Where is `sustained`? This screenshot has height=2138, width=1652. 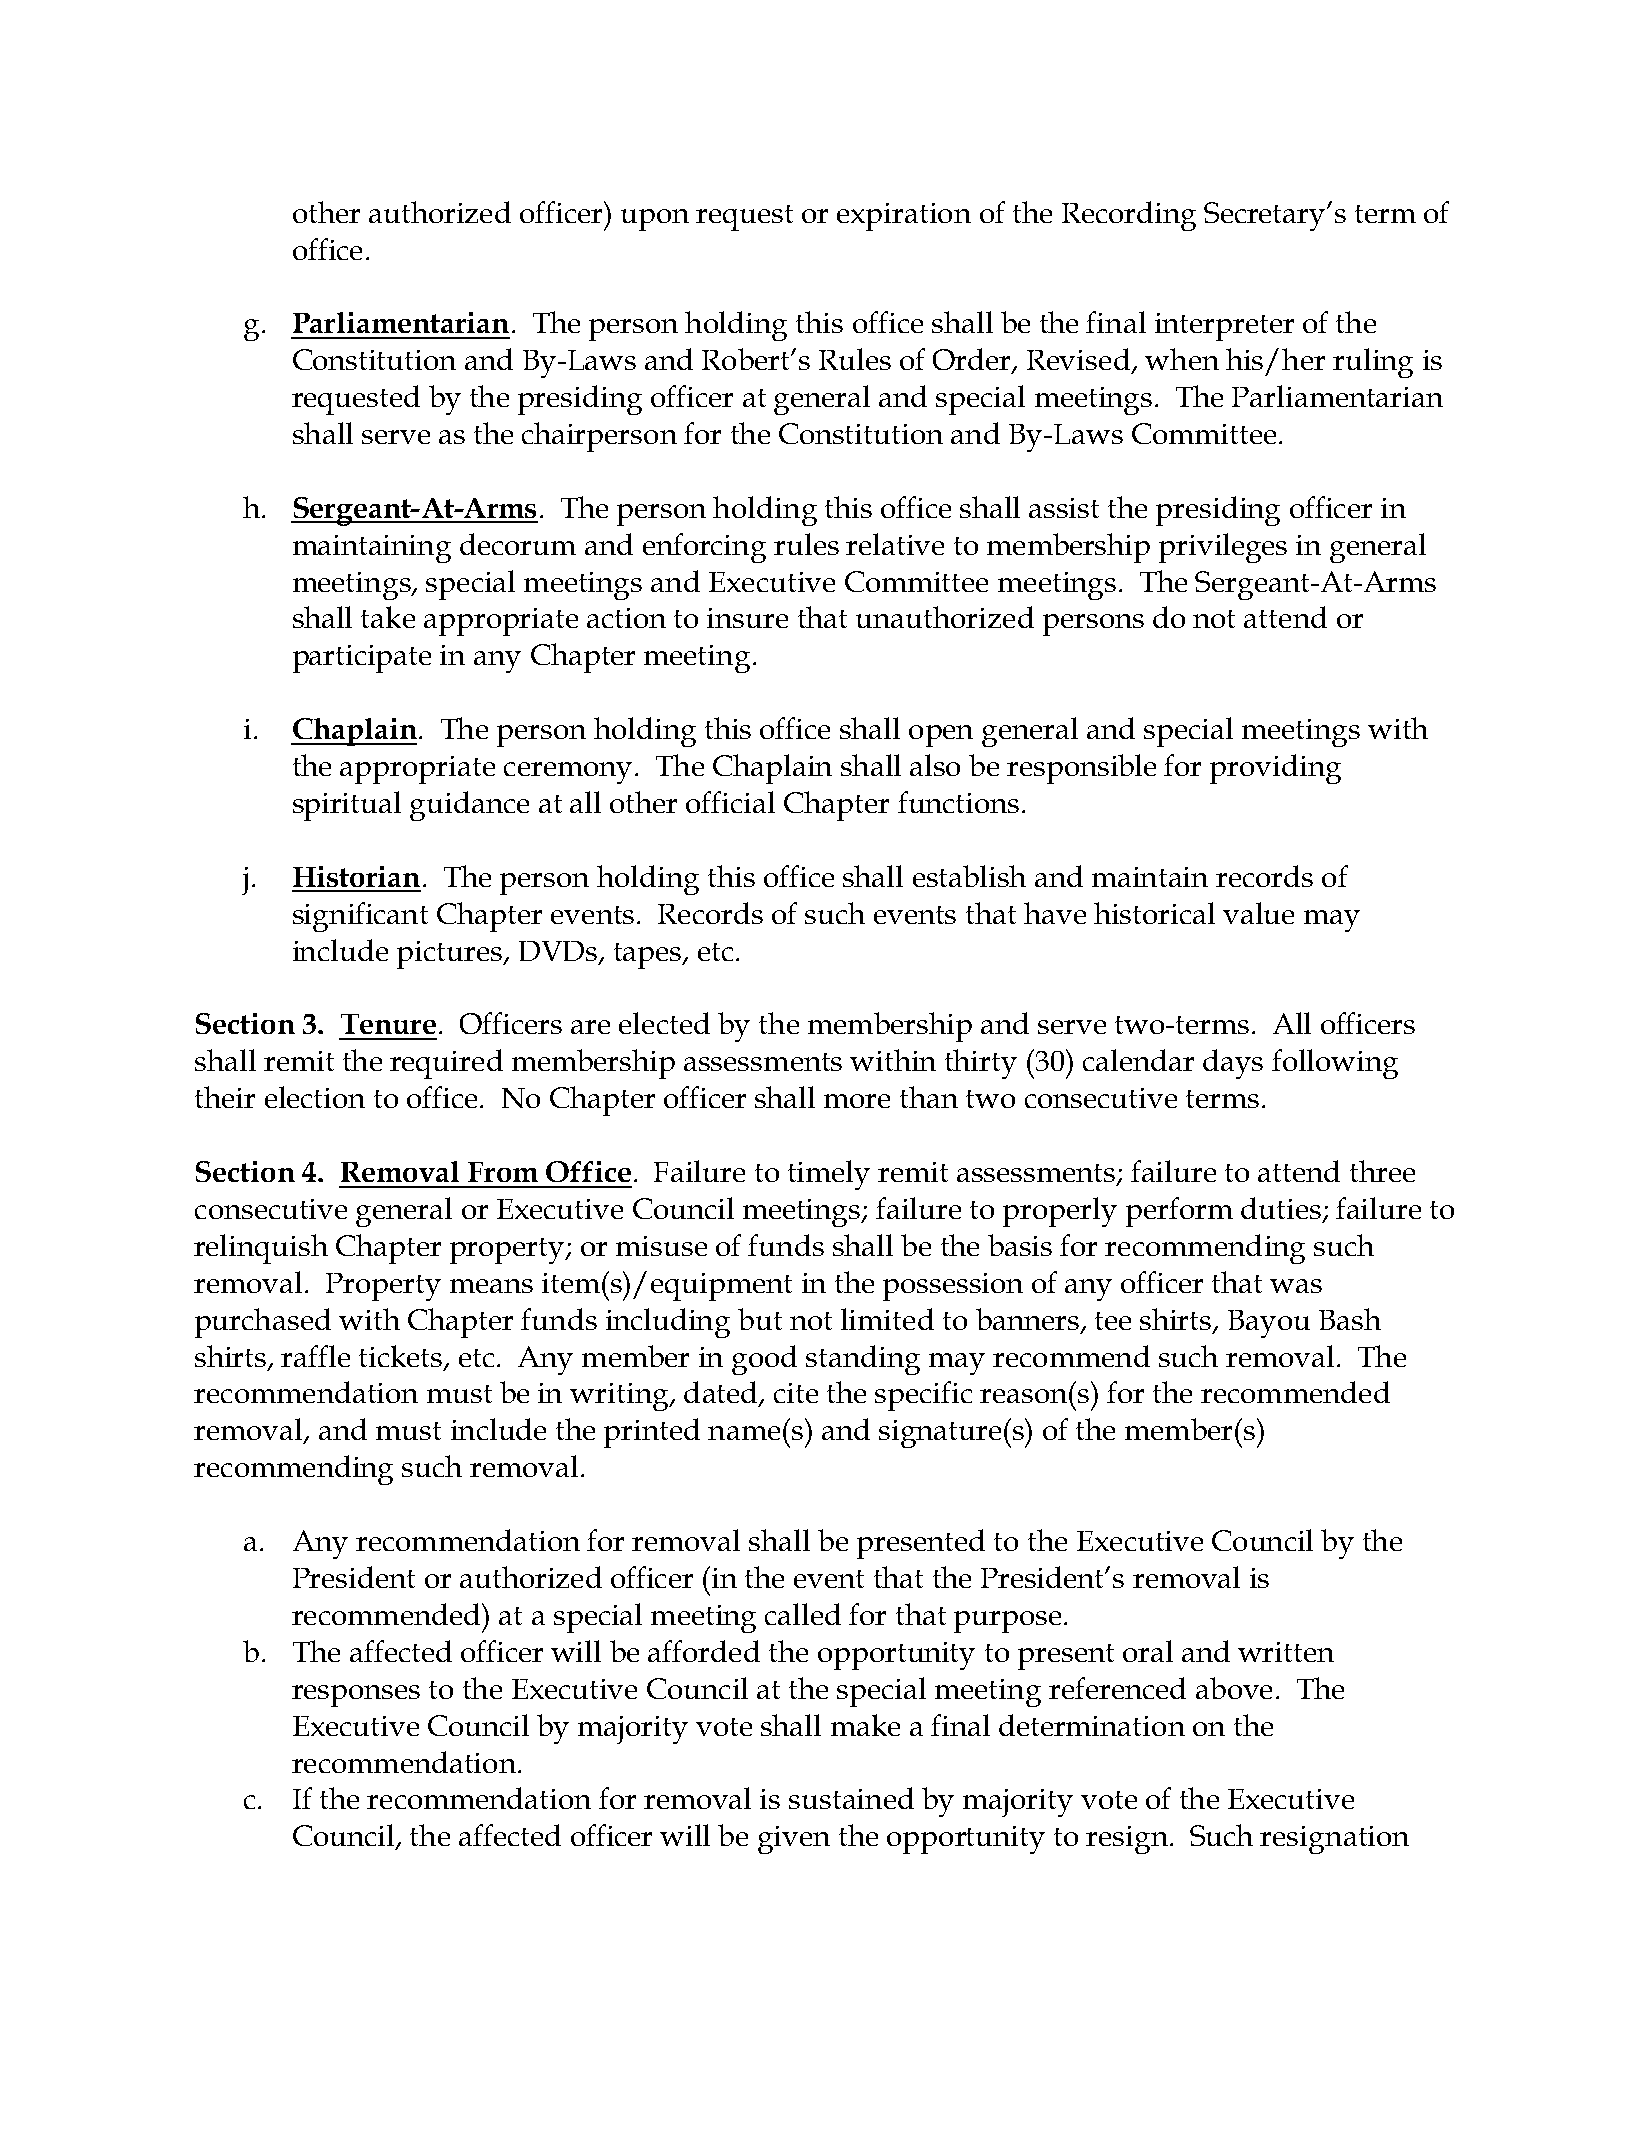
sustained is located at coordinates (851, 1798).
